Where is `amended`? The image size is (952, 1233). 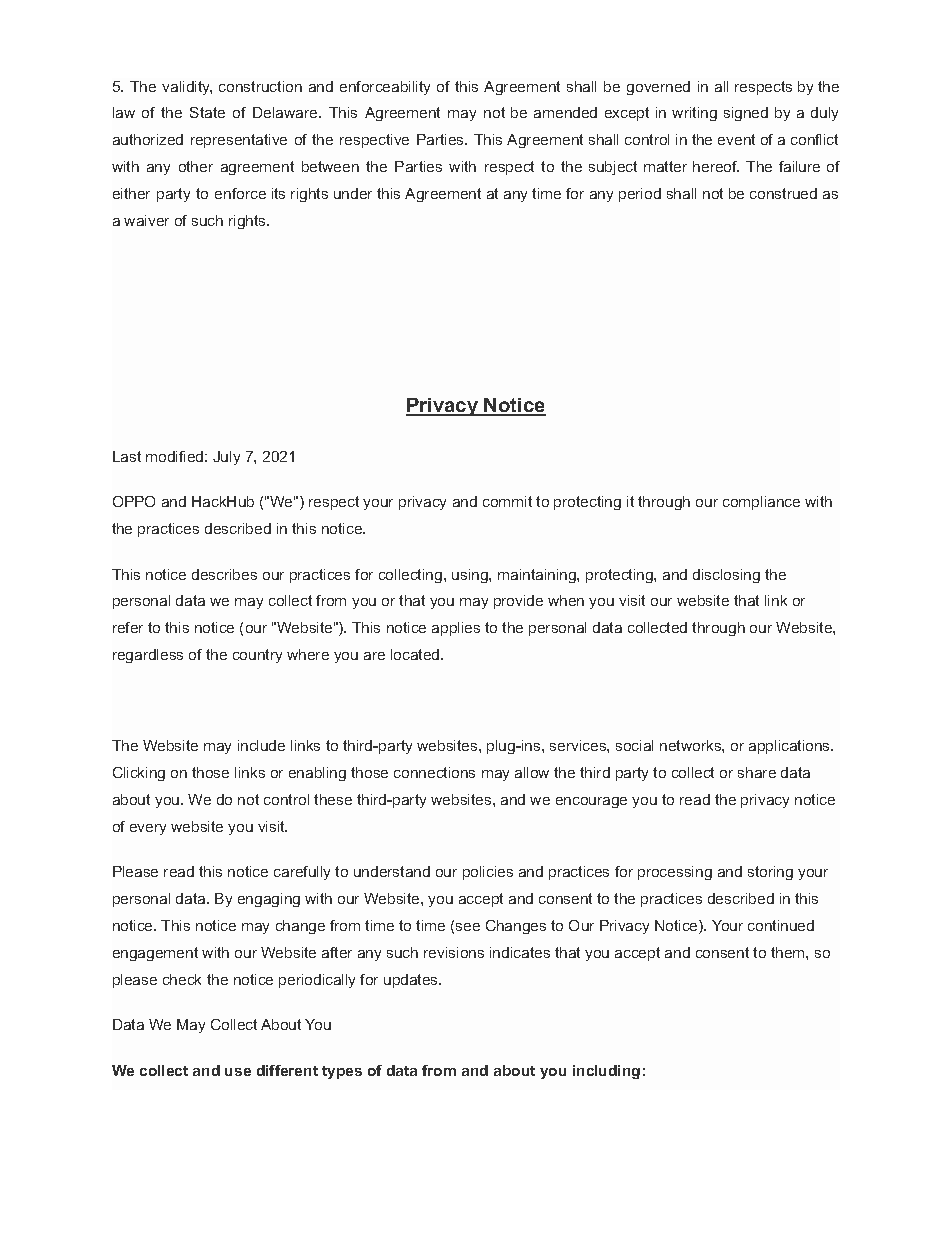
amended is located at coordinates (565, 112).
